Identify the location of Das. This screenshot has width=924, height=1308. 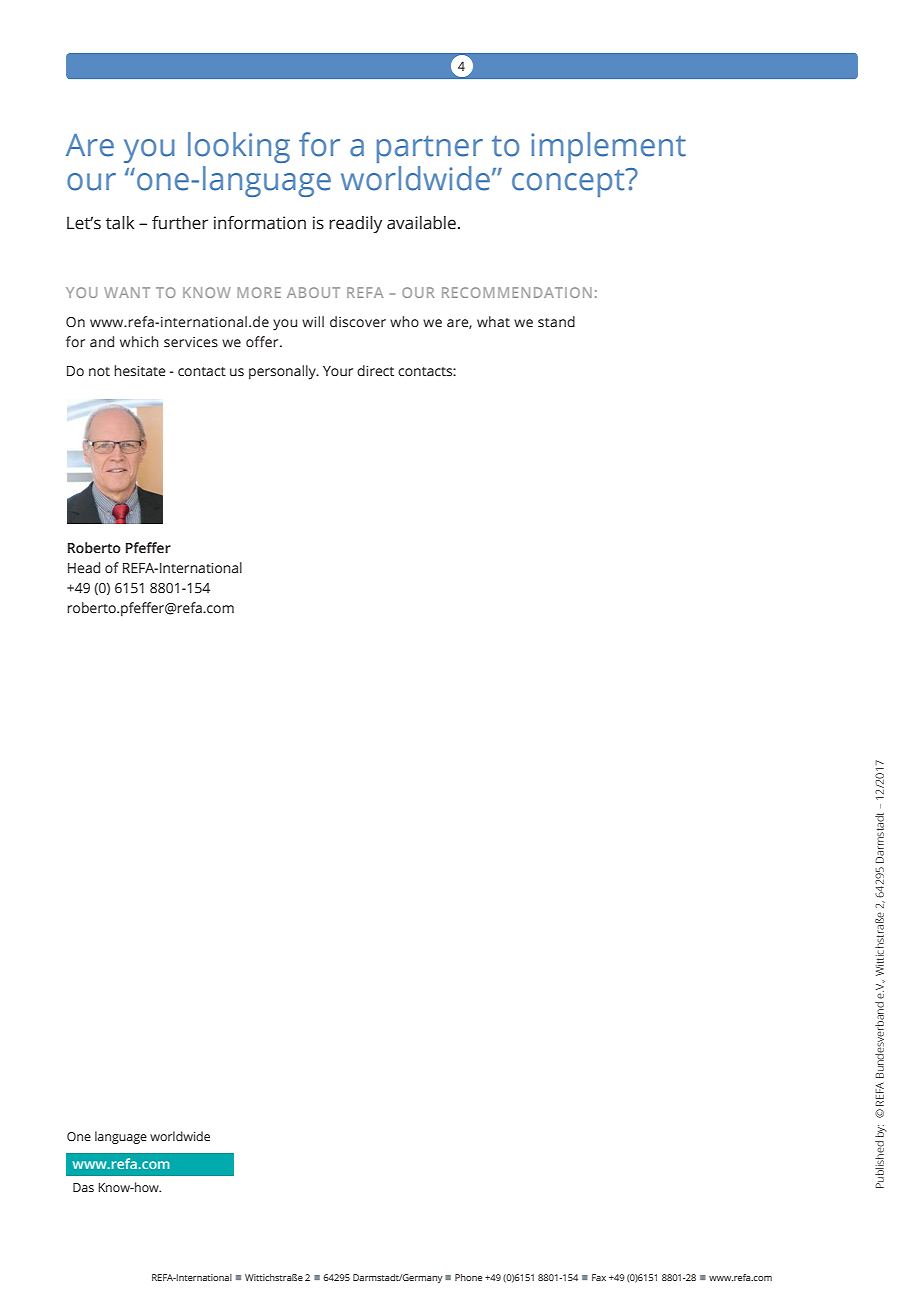
(83, 1187).
